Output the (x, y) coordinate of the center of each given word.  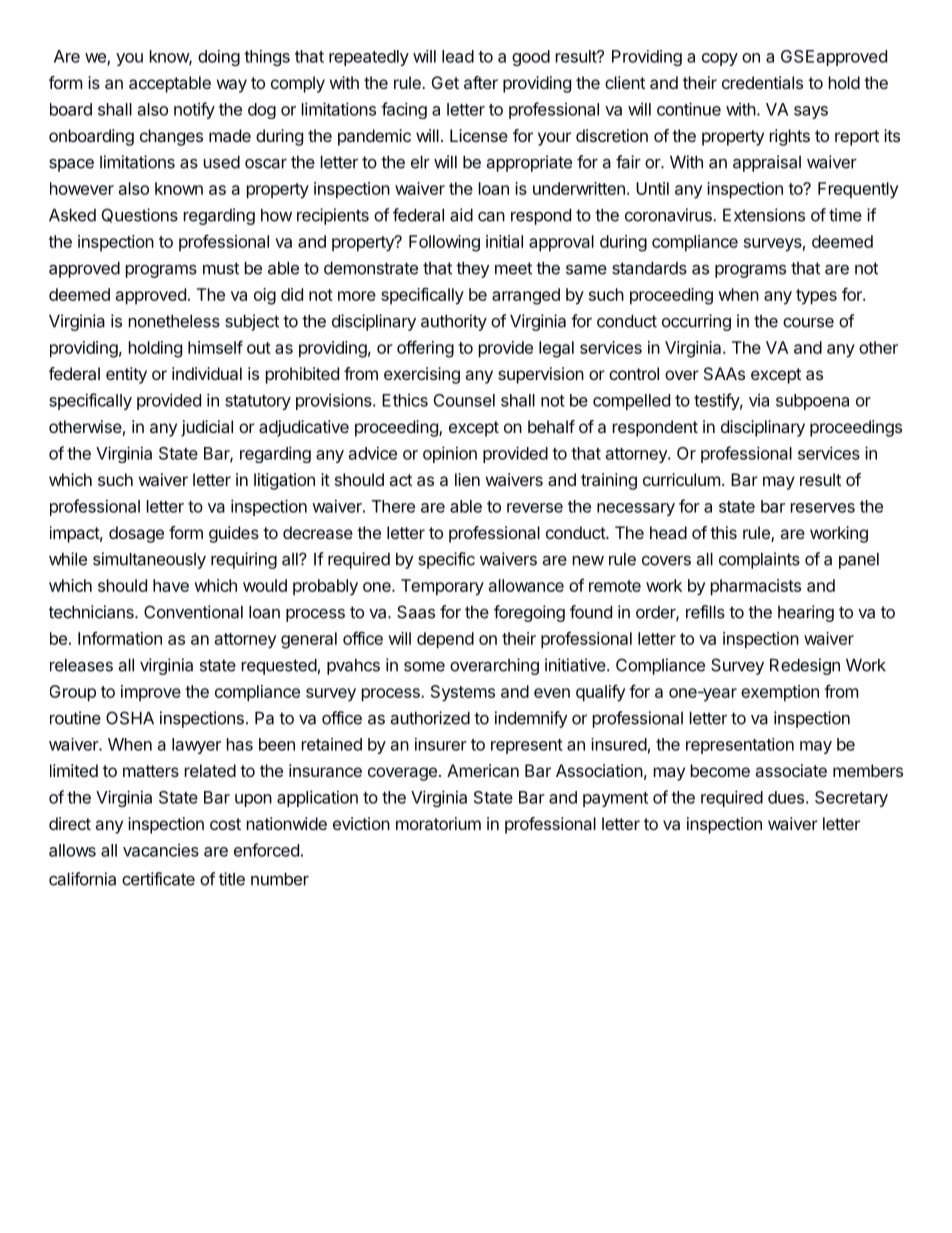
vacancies (161, 850)
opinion (450, 454)
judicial (207, 428)
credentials (762, 82)
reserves (823, 508)
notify (194, 110)
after (481, 82)
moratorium (438, 823)
